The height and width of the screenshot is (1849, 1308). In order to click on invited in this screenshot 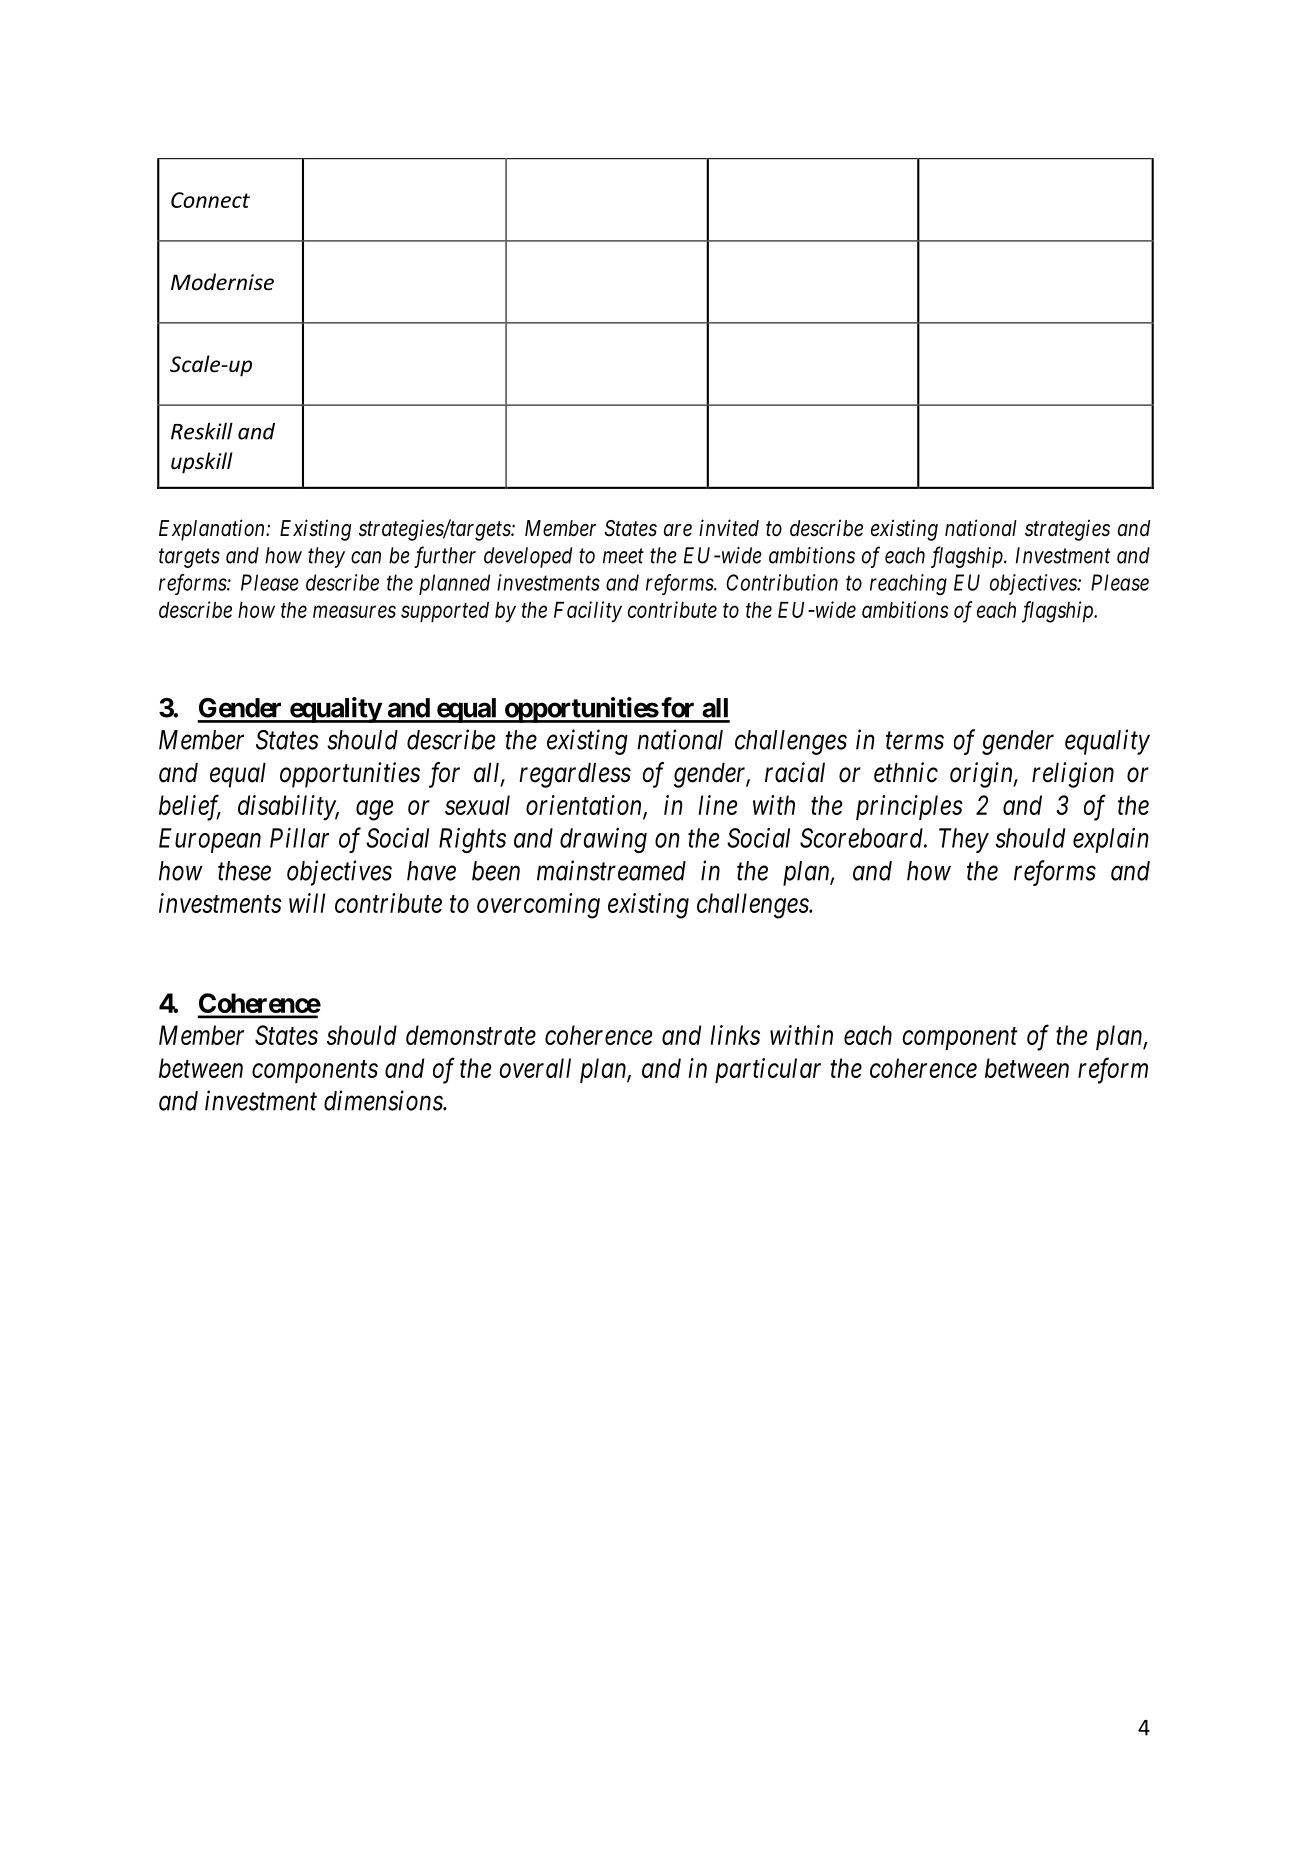, I will do `click(729, 528)`.
